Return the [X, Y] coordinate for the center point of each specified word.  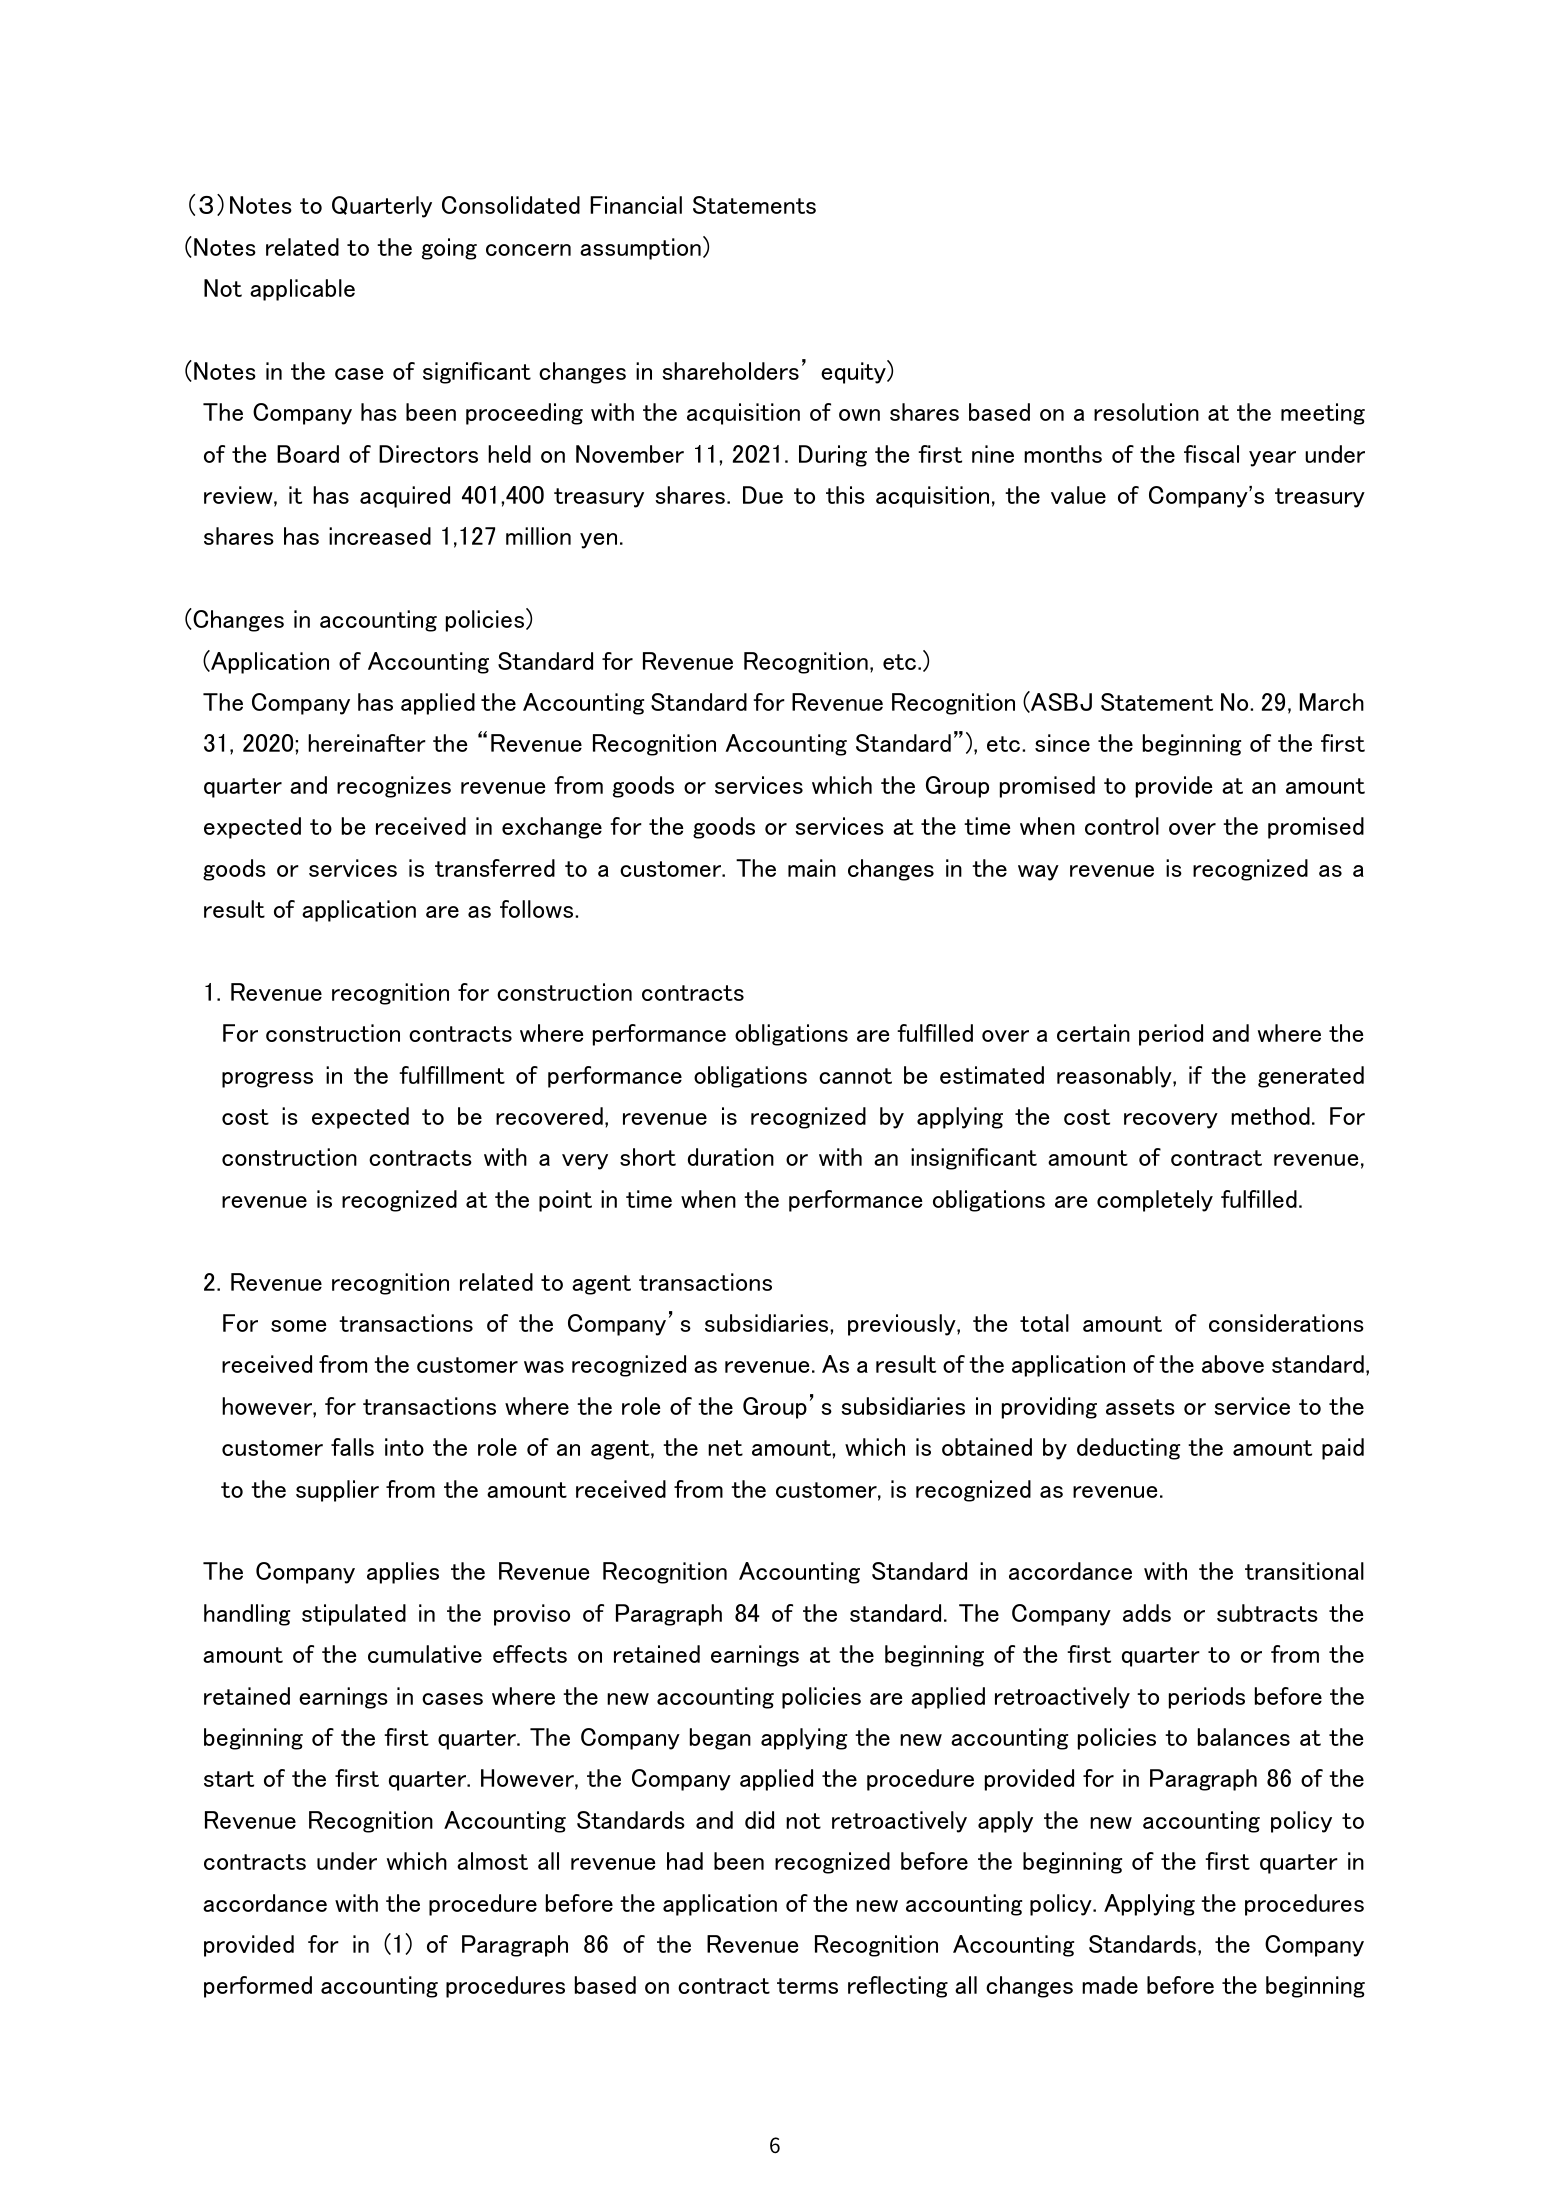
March [1332, 702]
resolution [1146, 412]
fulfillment [452, 1075]
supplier [337, 1491]
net [725, 1448]
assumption [640, 249]
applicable [302, 290]
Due [763, 495]
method [1270, 1116]
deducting [1128, 1449]
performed [258, 1987]
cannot [855, 1076]
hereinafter [367, 743]
